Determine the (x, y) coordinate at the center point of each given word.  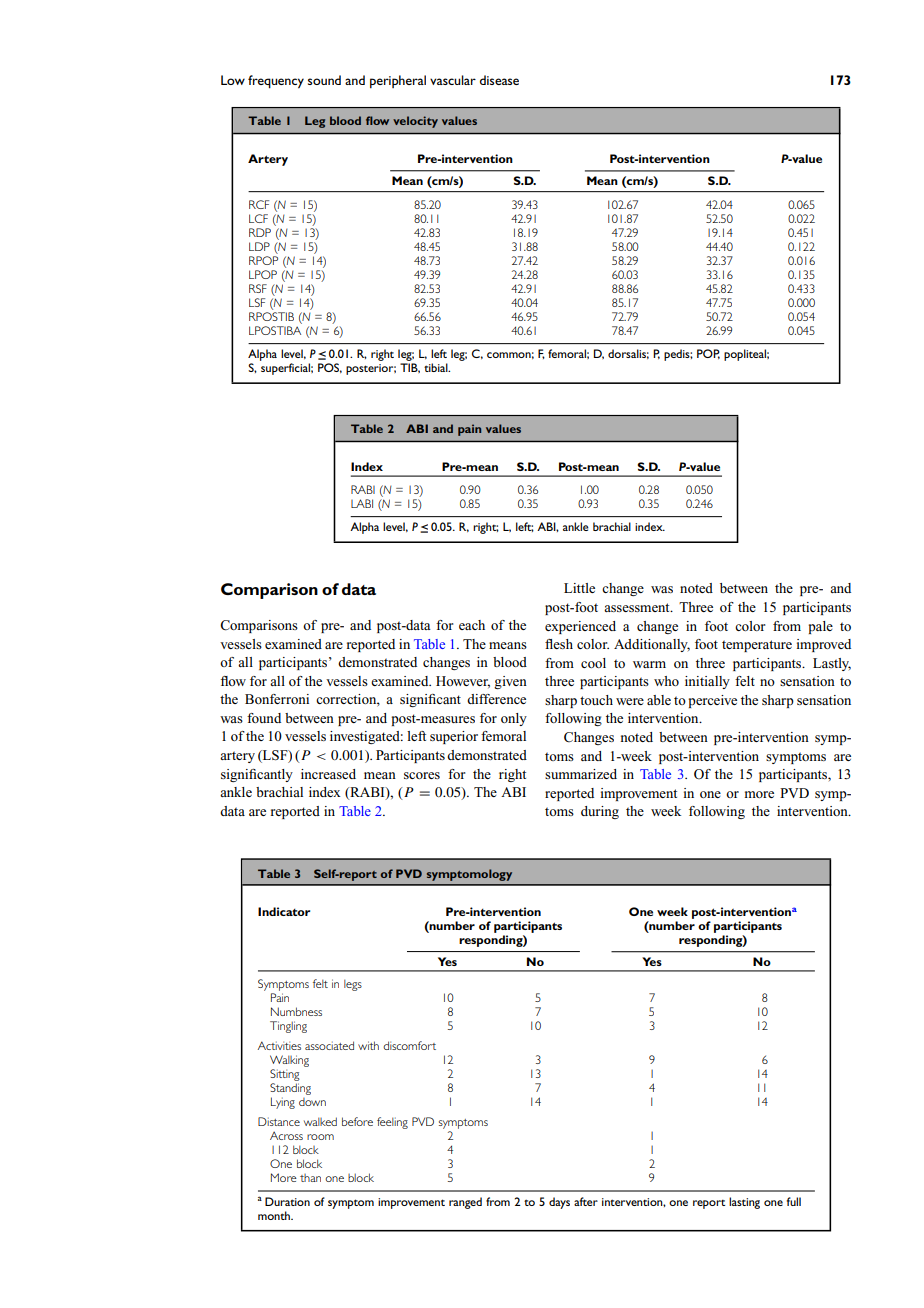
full (794, 1201)
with (368, 1045)
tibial (437, 367)
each (472, 625)
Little (579, 588)
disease (499, 80)
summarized (581, 774)
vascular (453, 80)
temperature (757, 646)
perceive (713, 701)
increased (328, 774)
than (310, 1178)
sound (324, 80)
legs (353, 985)
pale (821, 627)
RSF (258, 288)
